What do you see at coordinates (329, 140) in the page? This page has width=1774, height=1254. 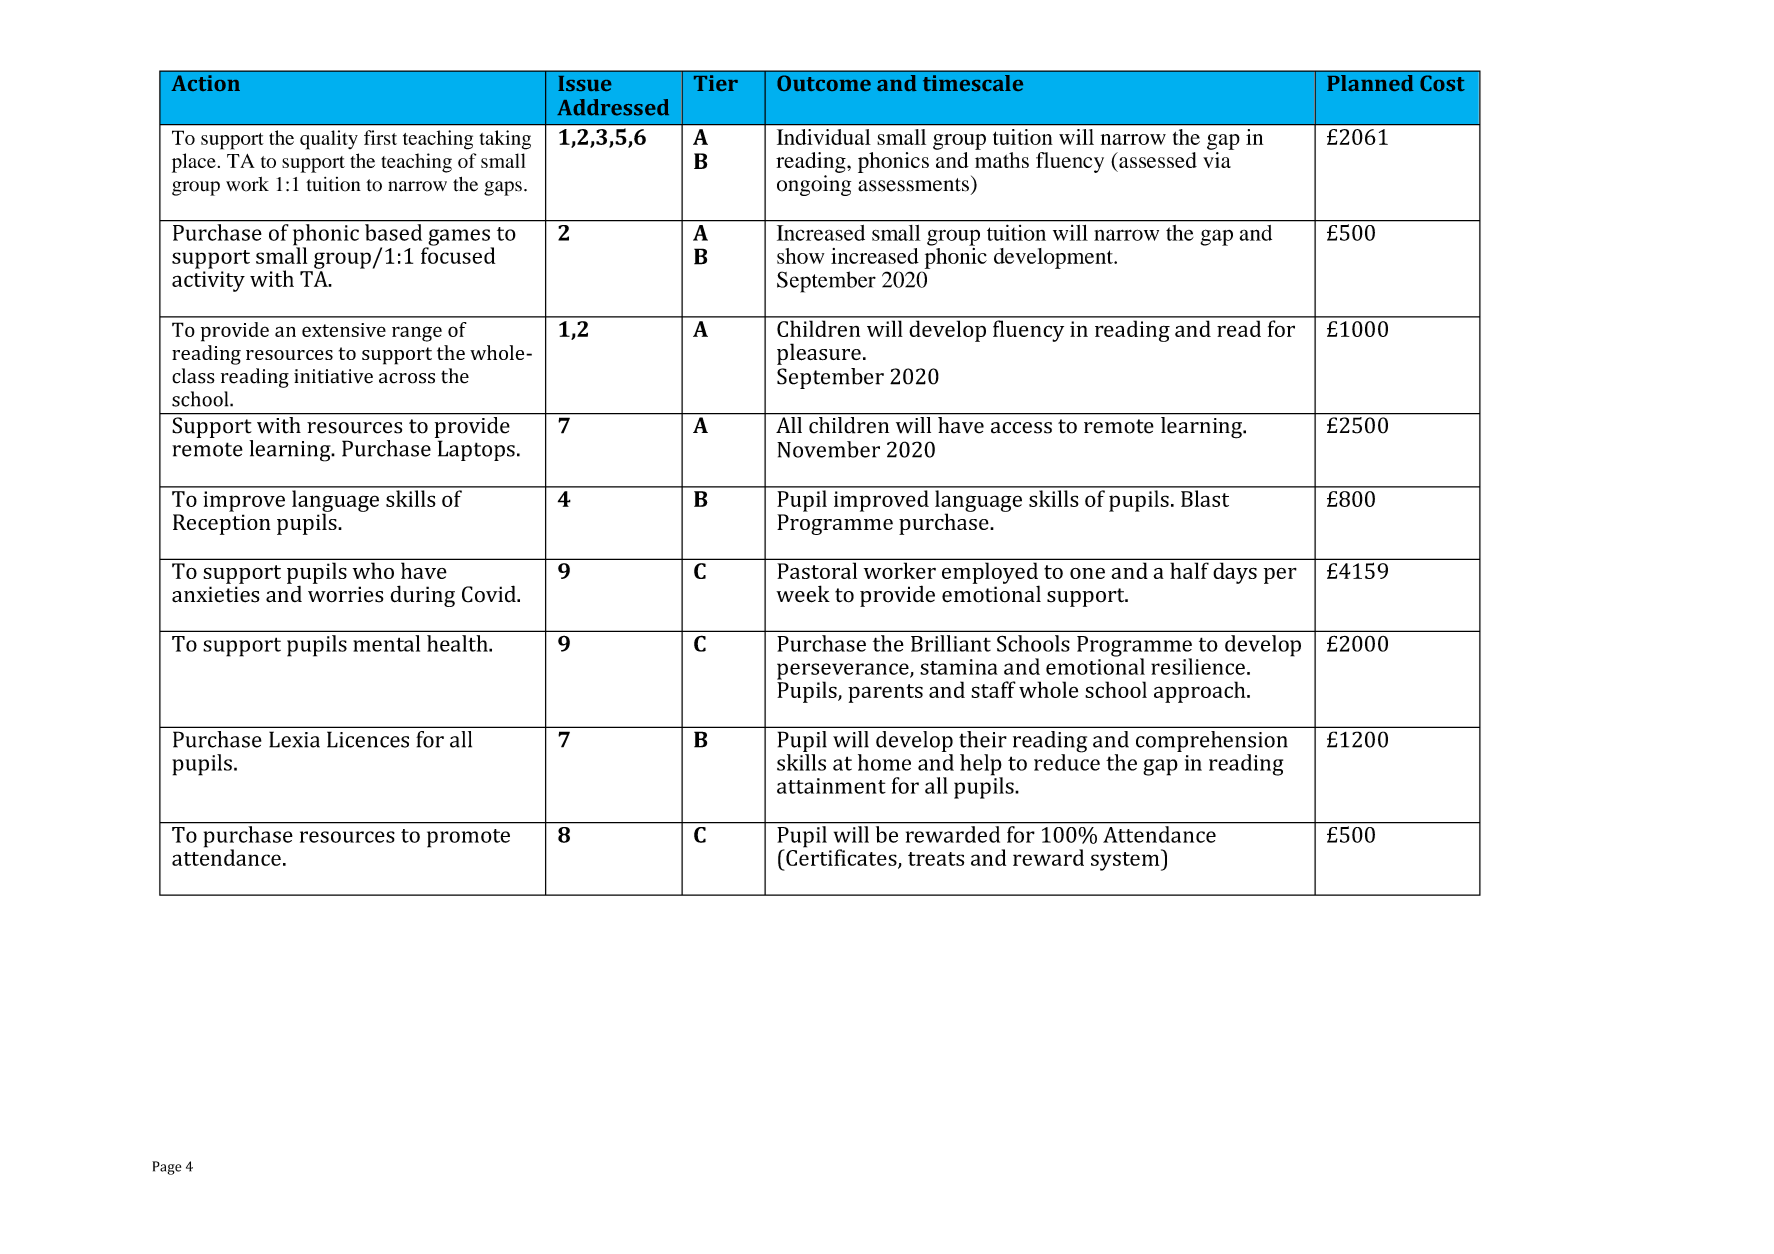 I see `quality` at bounding box center [329, 140].
